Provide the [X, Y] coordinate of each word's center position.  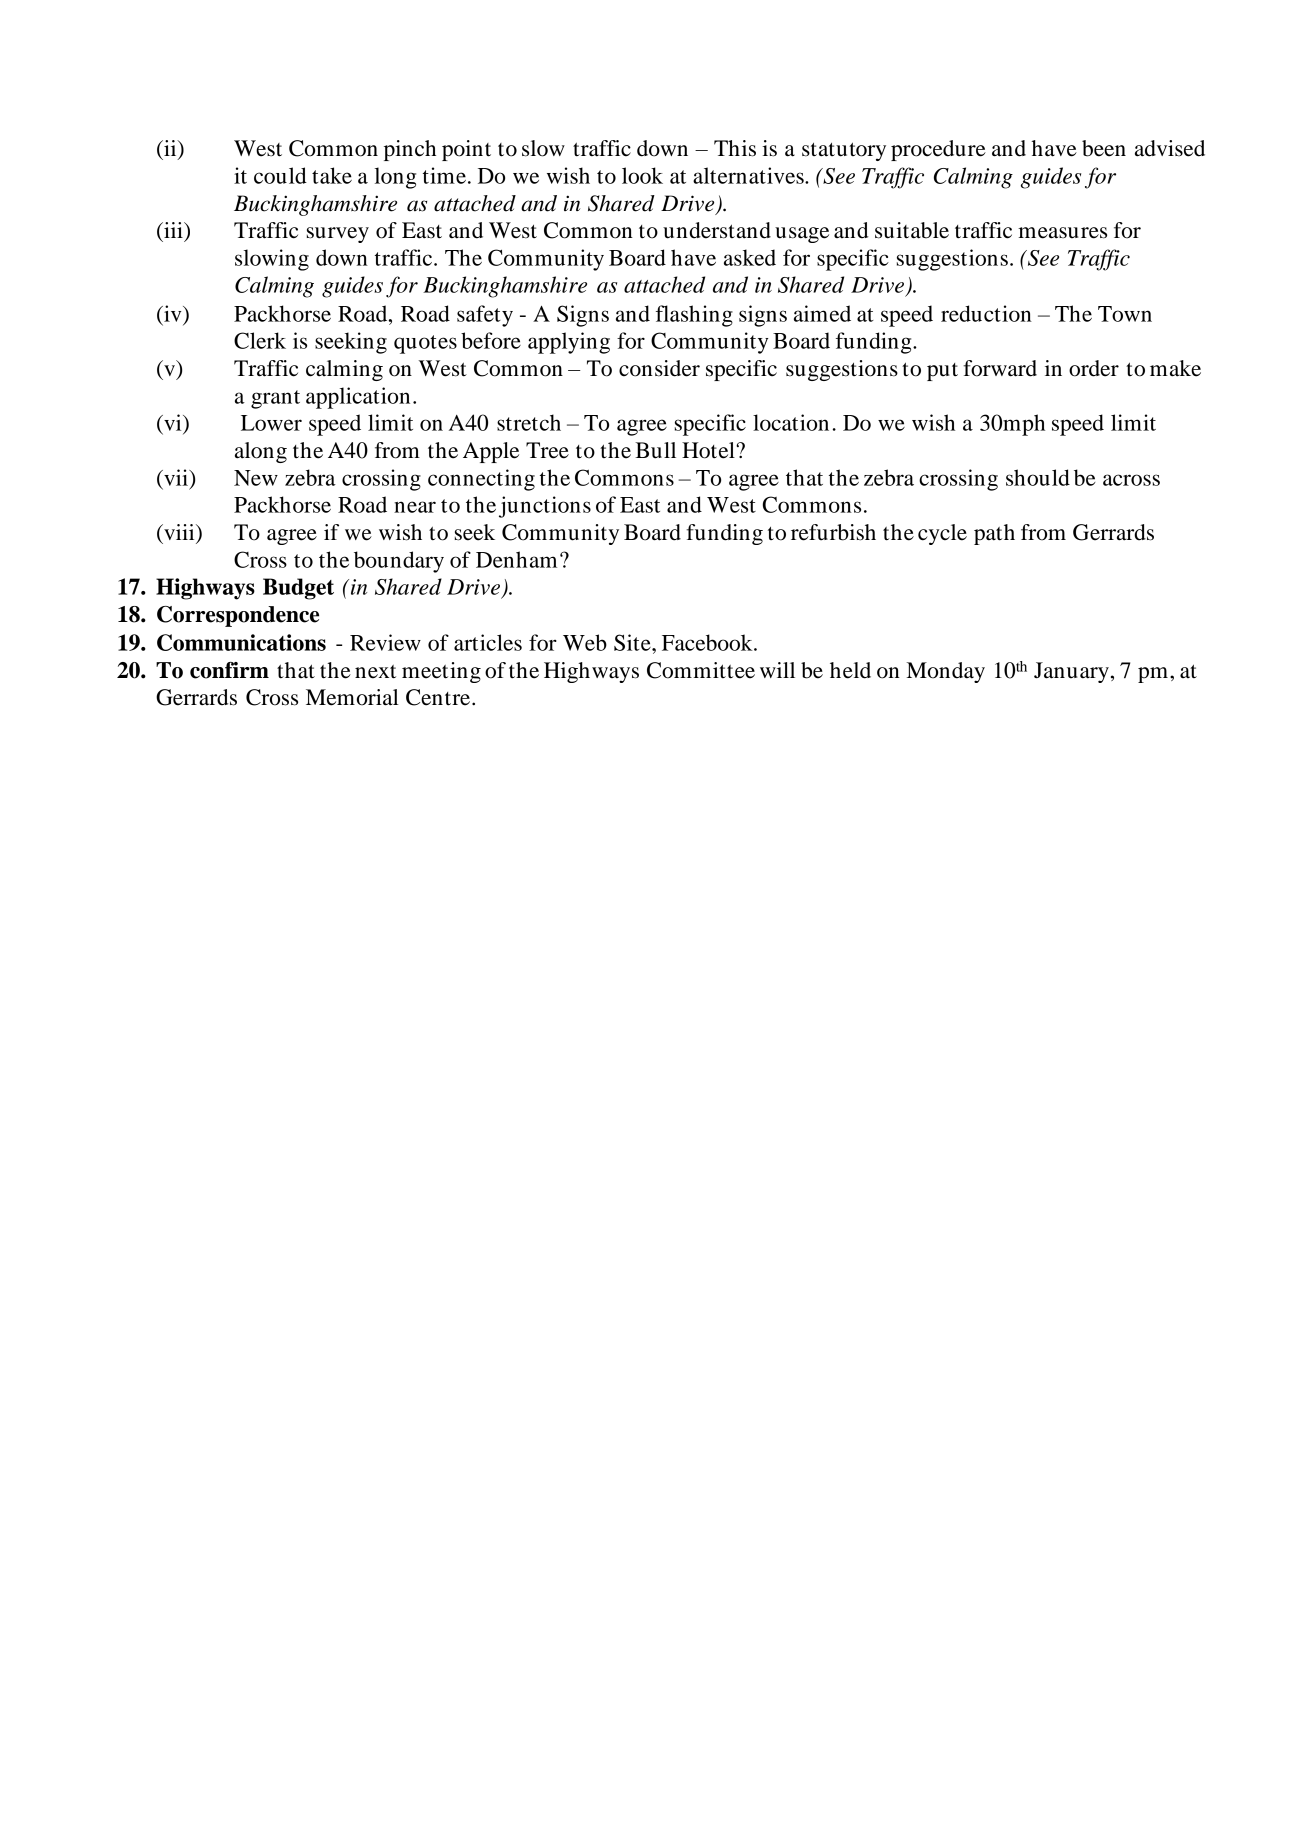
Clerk [260, 340]
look [642, 175]
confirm [229, 670]
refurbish [833, 532]
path [994, 534]
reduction [986, 313]
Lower [271, 423]
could [280, 175]
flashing [694, 316]
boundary [399, 562]
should [1038, 477]
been [1104, 148]
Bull [655, 450]
